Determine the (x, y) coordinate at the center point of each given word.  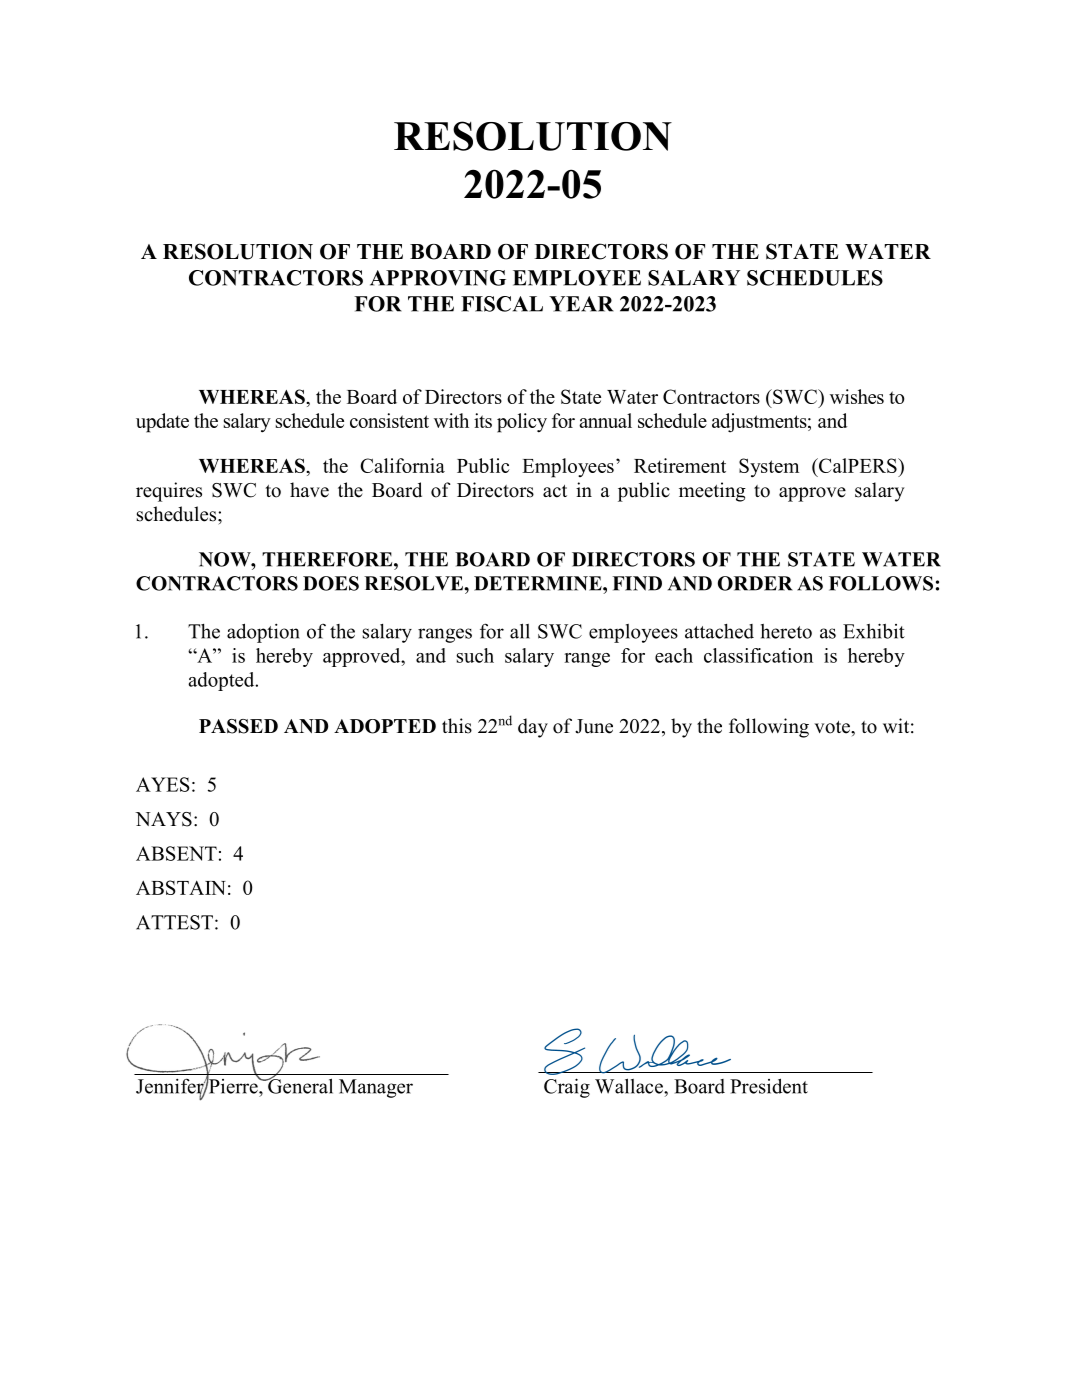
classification (758, 655)
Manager (376, 1088)
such (475, 655)
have (309, 490)
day (533, 728)
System (769, 468)
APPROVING (438, 278)
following (769, 728)
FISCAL (502, 304)
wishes (857, 396)
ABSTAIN (181, 887)
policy (522, 423)
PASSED (238, 726)
